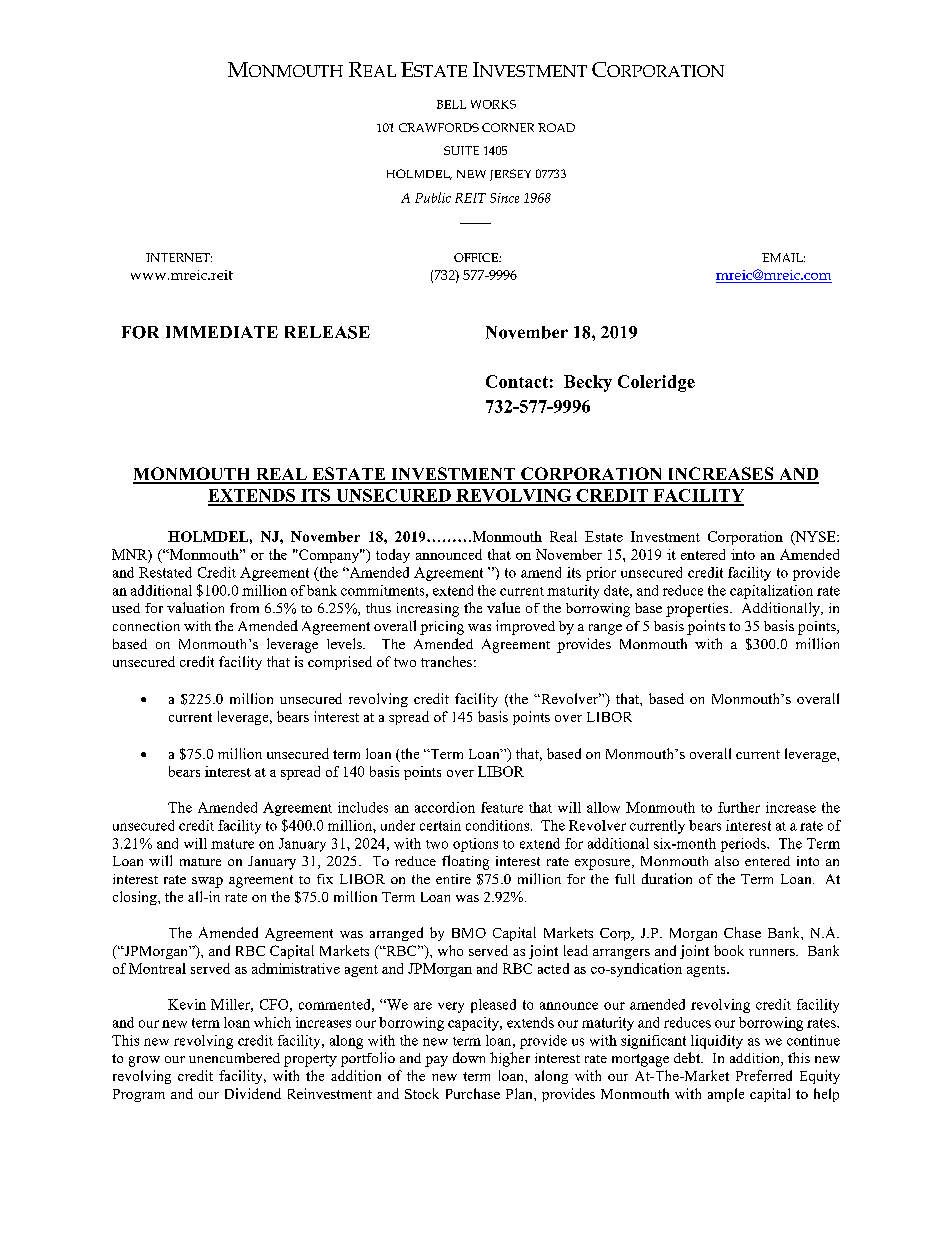 This screenshot has width=952, height=1233. What do you see at coordinates (234, 1058) in the screenshot?
I see `unencumbered` at bounding box center [234, 1058].
